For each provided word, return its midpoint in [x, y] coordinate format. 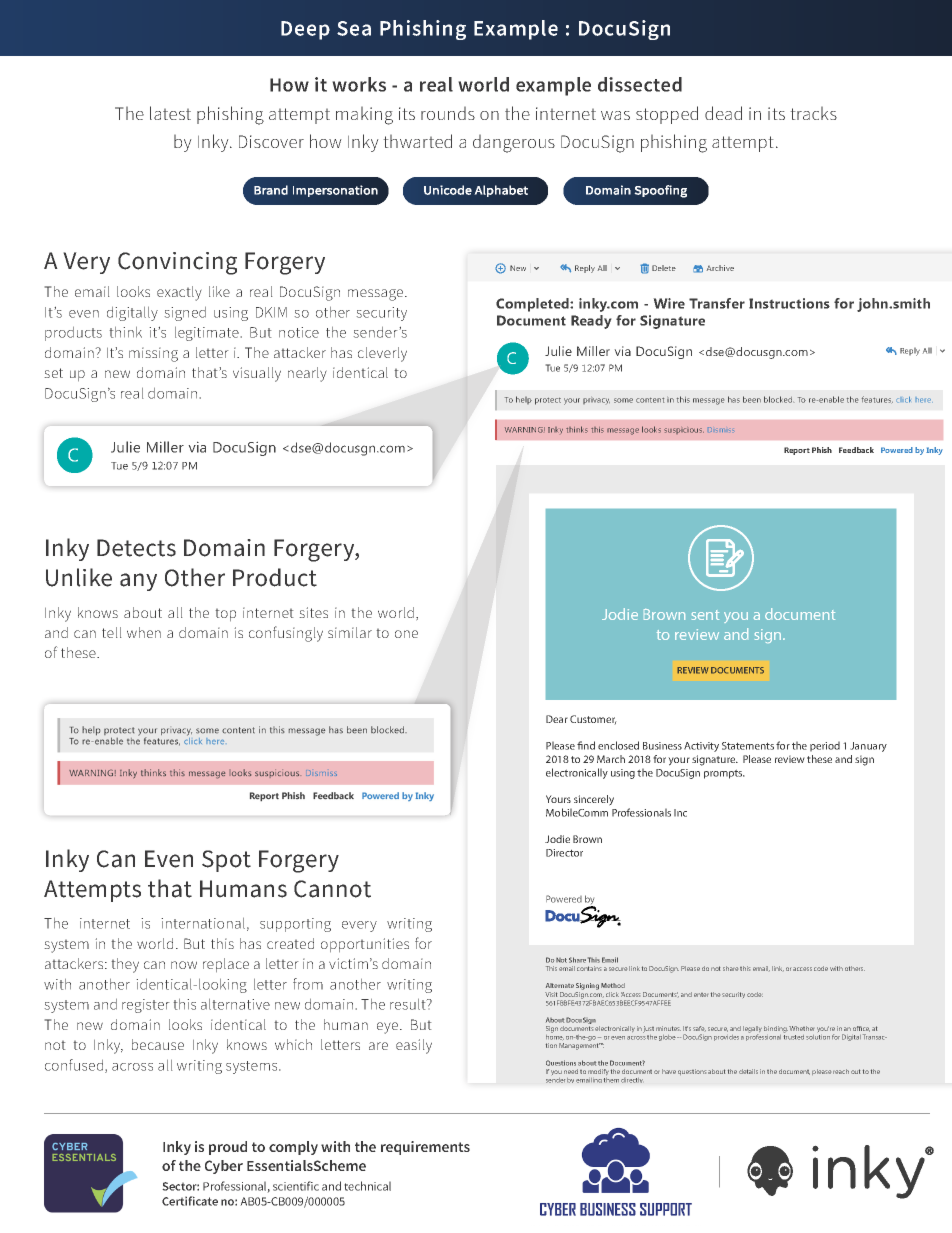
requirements [425, 1148]
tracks [813, 113]
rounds [448, 113]
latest [170, 113]
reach [841, 1071]
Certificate [190, 1201]
